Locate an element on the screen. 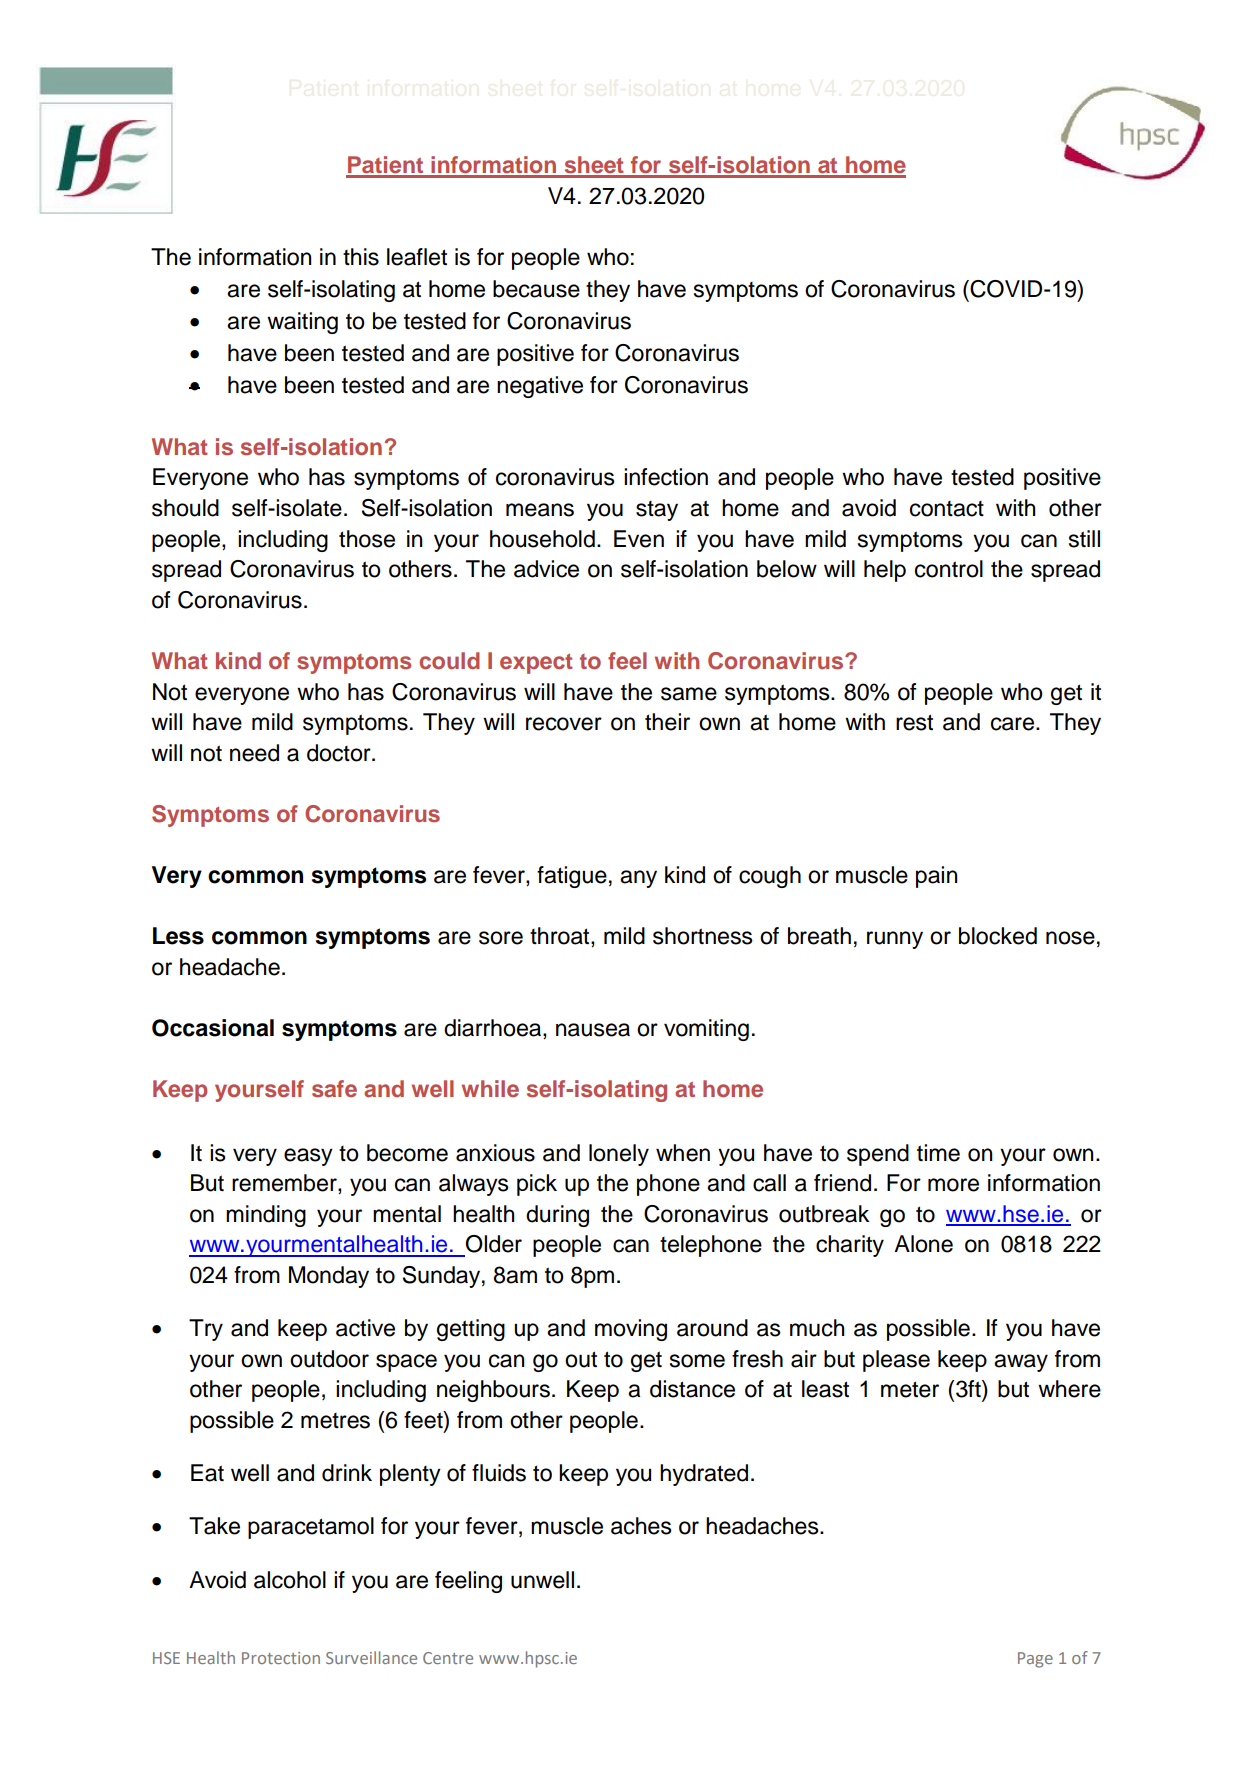  Centre is located at coordinates (448, 1658).
